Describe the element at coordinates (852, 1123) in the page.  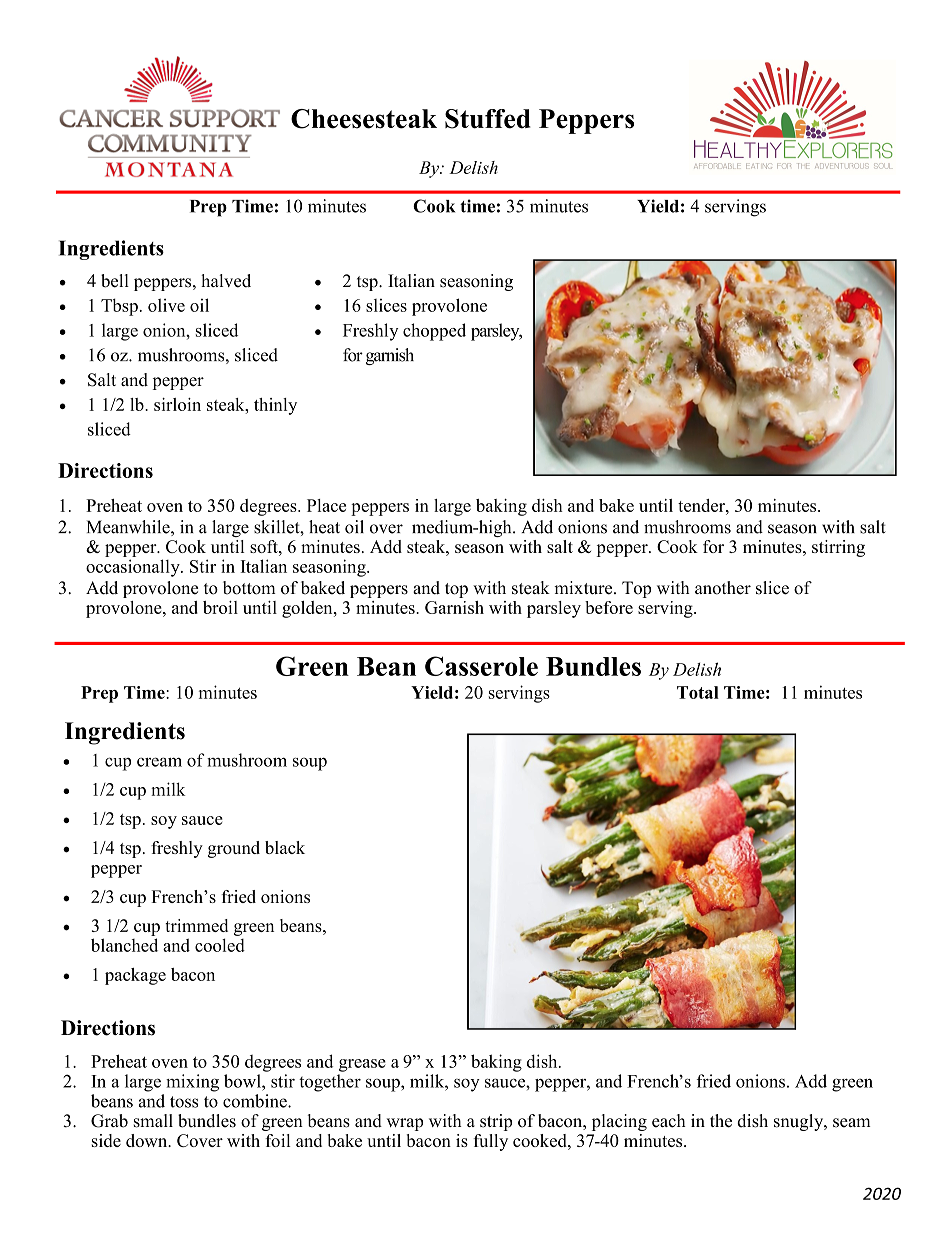
I see `seam` at that location.
